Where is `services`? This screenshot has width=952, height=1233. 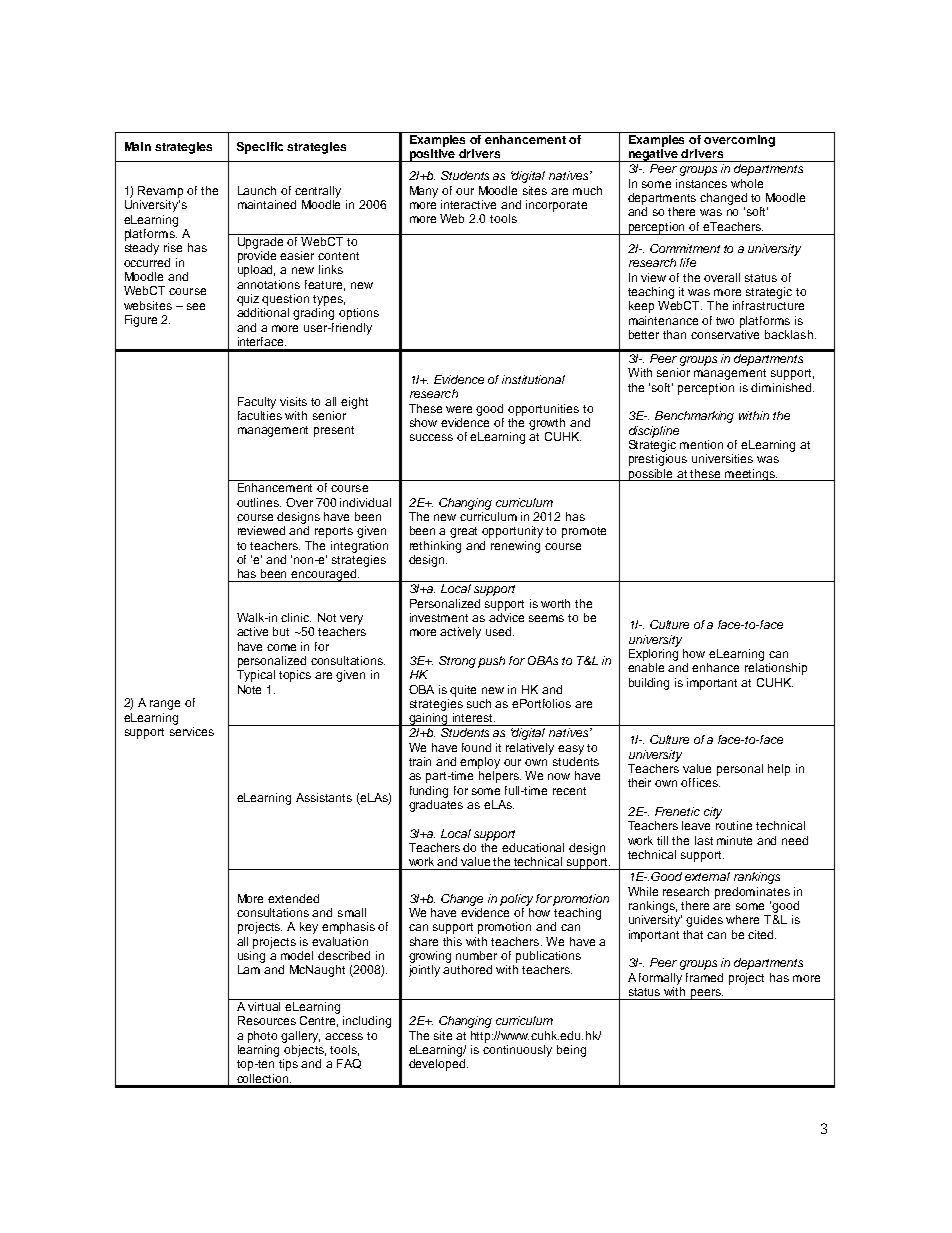
services is located at coordinates (192, 731).
